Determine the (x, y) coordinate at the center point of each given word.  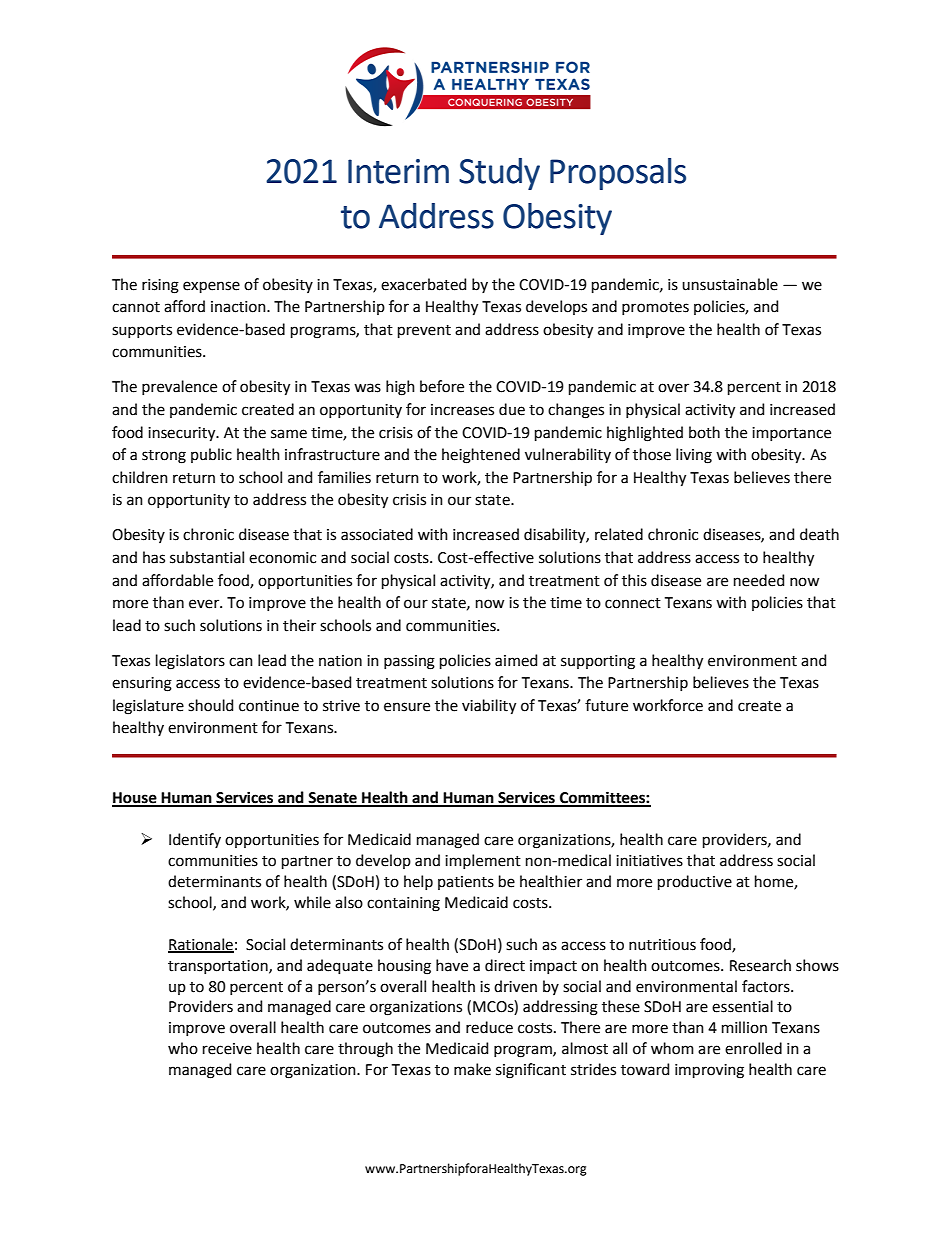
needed (759, 580)
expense (211, 287)
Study (499, 174)
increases (462, 410)
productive (695, 882)
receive (227, 1049)
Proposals (618, 174)
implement (483, 861)
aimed (516, 660)
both (704, 432)
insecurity (183, 434)
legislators (190, 662)
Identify (195, 840)
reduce (489, 1027)
